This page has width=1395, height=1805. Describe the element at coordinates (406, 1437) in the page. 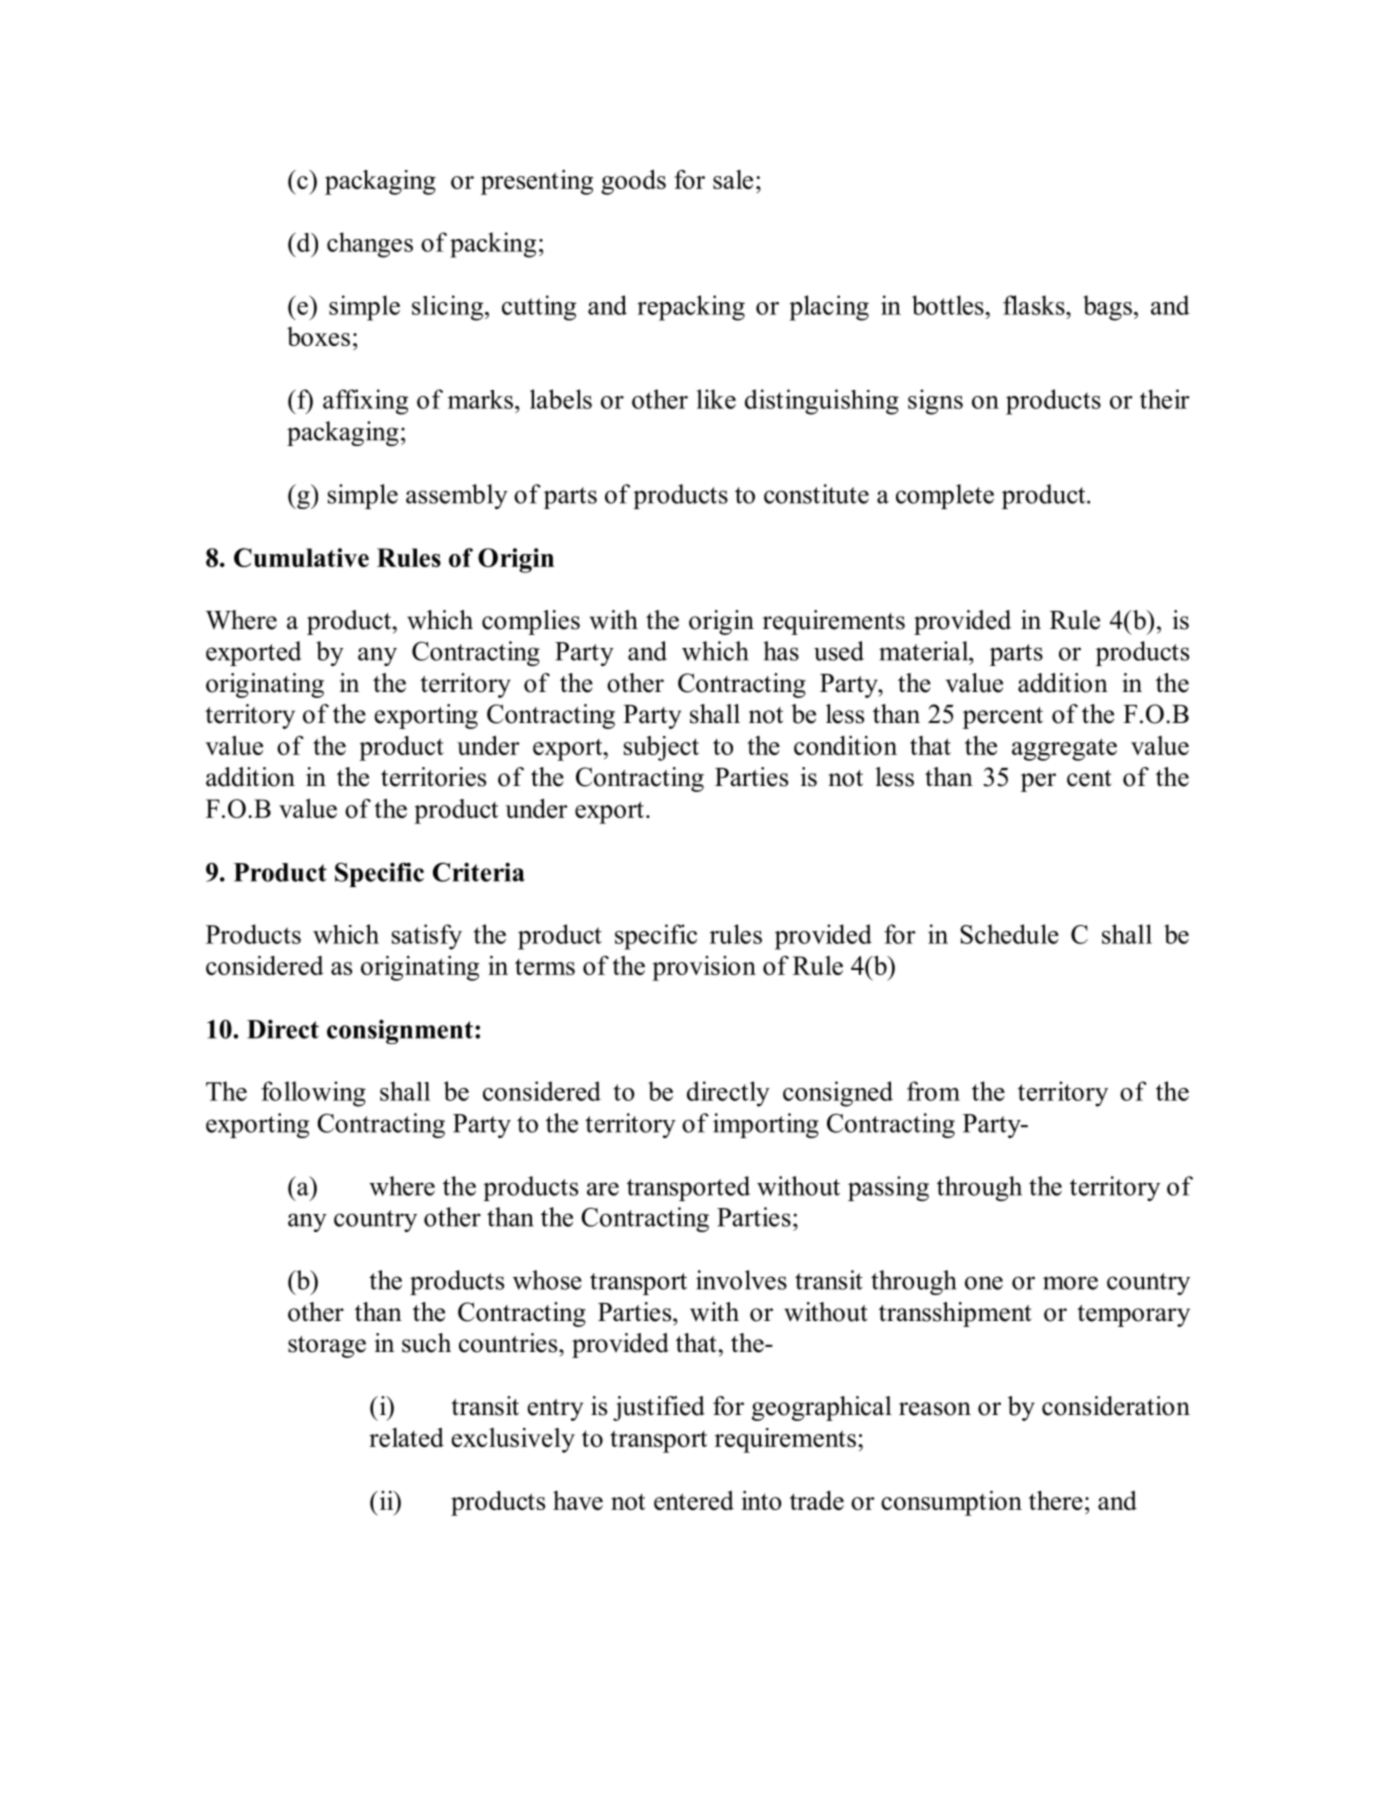

I see `related` at that location.
